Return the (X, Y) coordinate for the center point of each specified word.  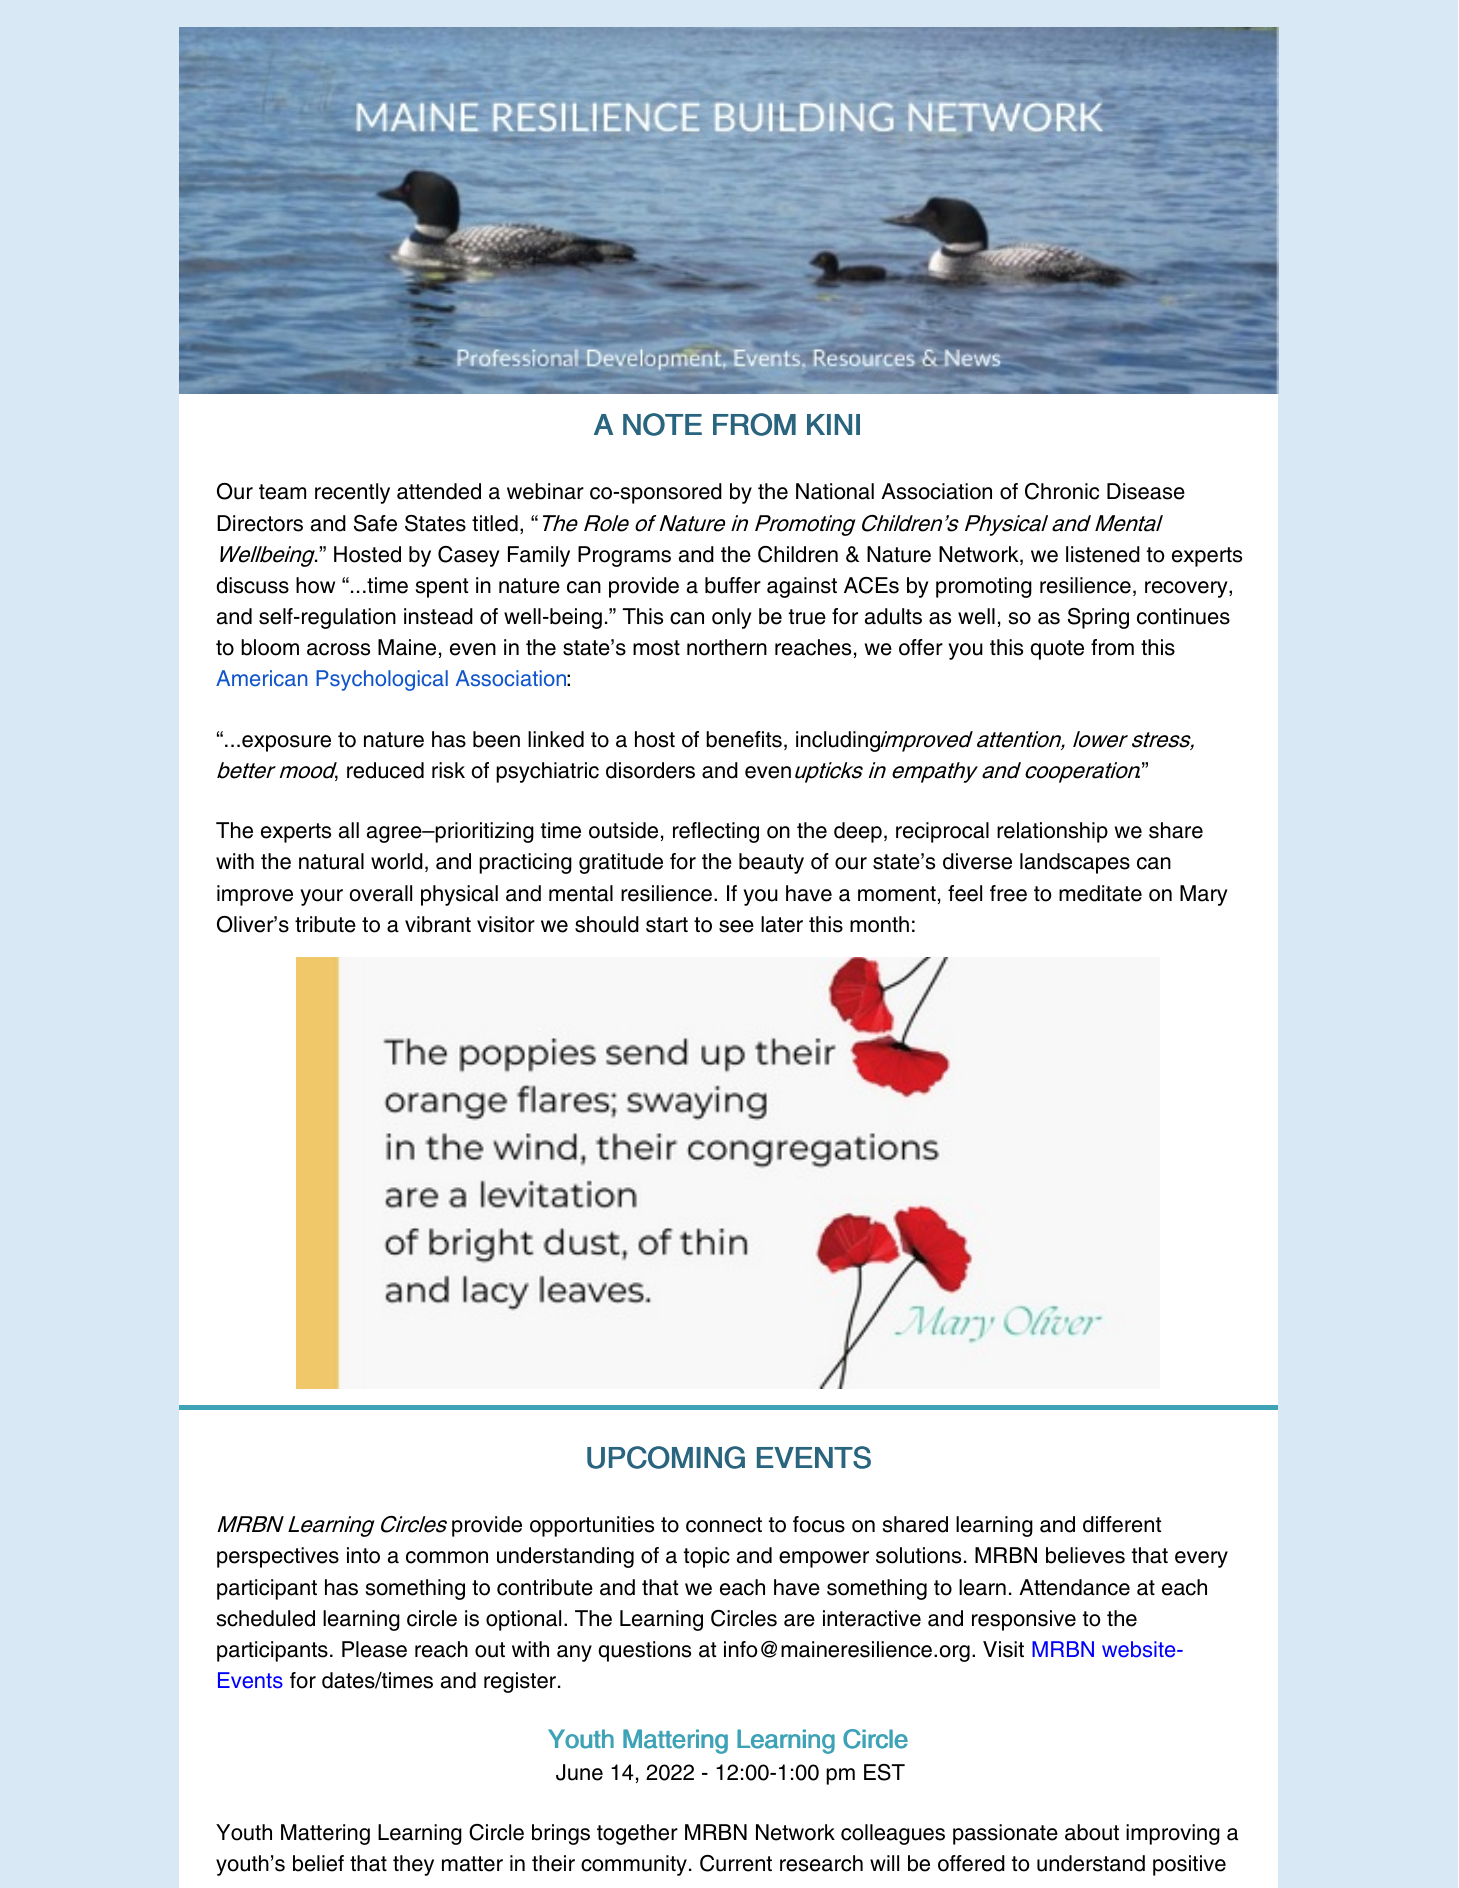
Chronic (1062, 491)
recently (352, 493)
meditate (1100, 893)
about (1092, 1832)
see (736, 926)
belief (318, 1863)
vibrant (438, 924)
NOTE (662, 424)
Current (736, 1863)
